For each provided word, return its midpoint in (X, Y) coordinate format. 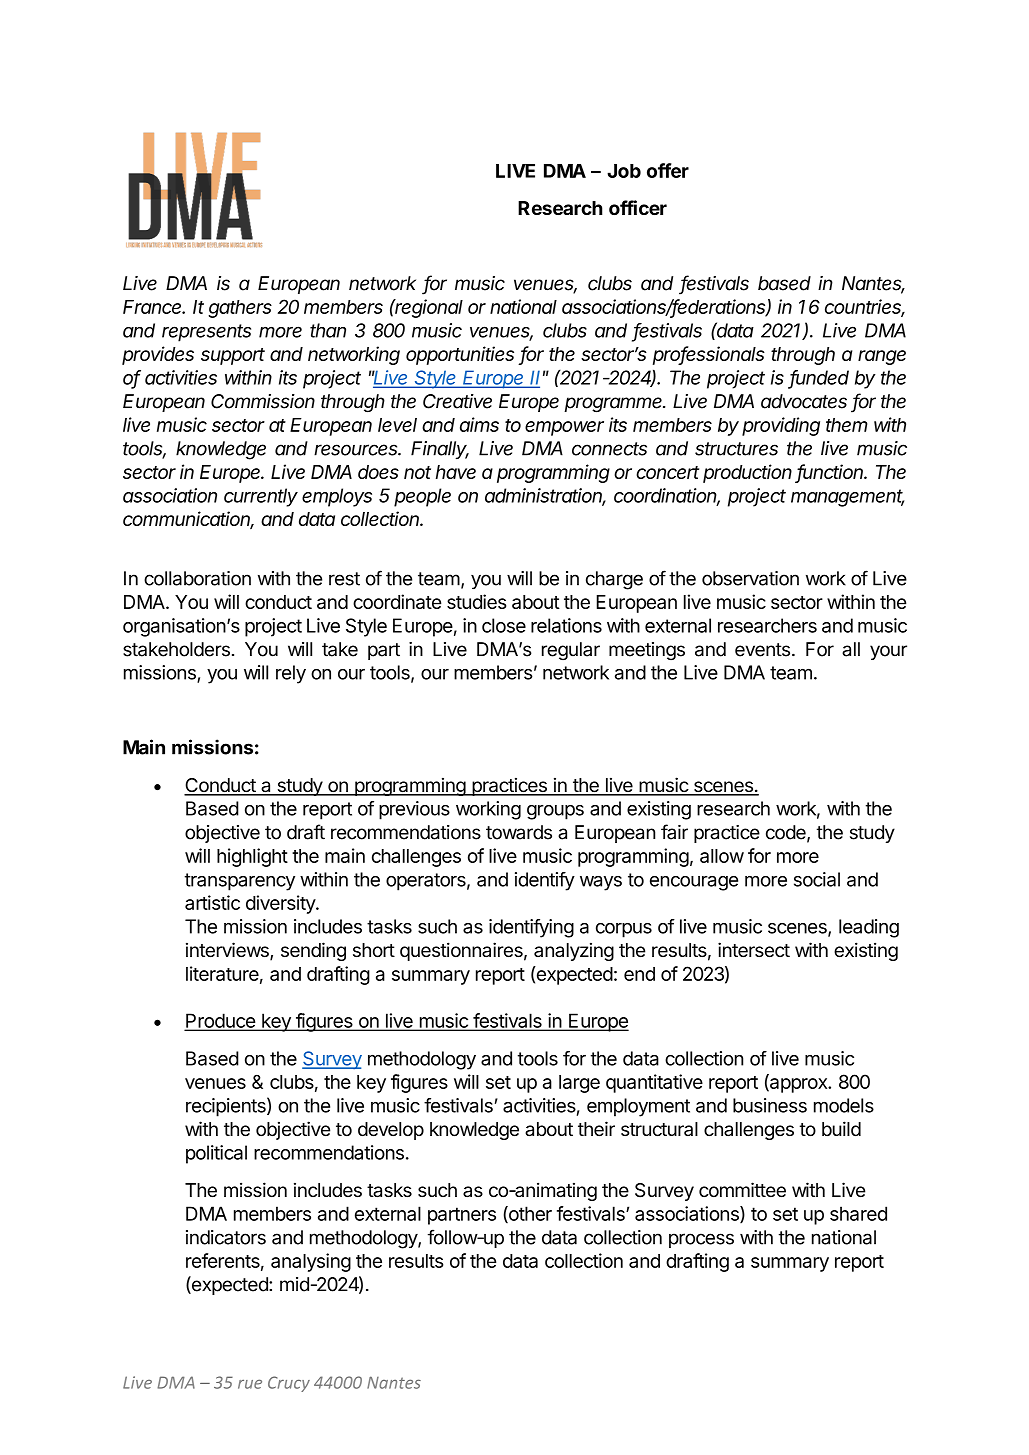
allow (722, 856)
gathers (240, 309)
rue (250, 1384)
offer (668, 170)
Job (624, 171)
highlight (252, 857)
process (701, 1240)
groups (555, 812)
